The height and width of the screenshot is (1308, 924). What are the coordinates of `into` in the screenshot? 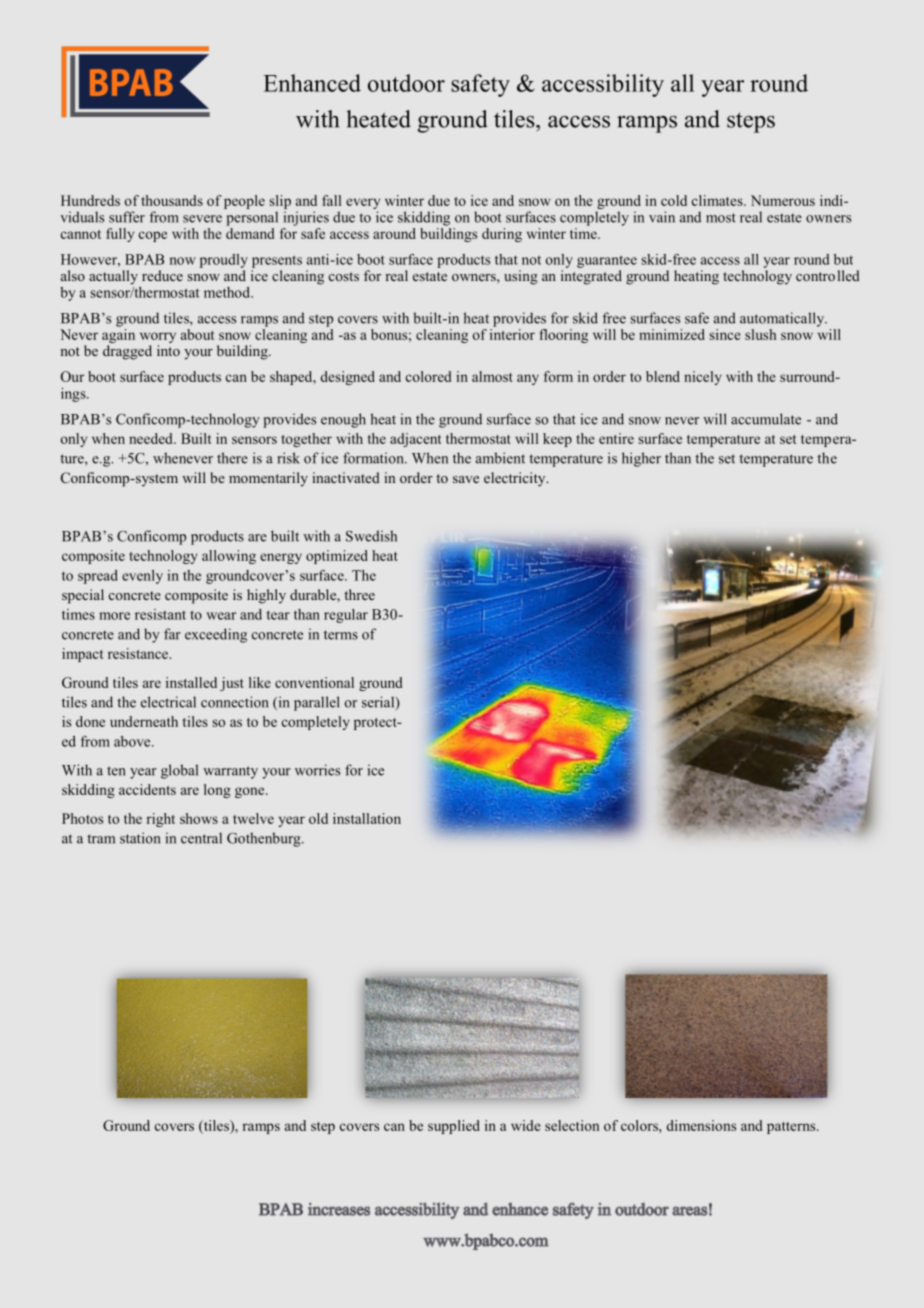 It's located at (168, 350).
